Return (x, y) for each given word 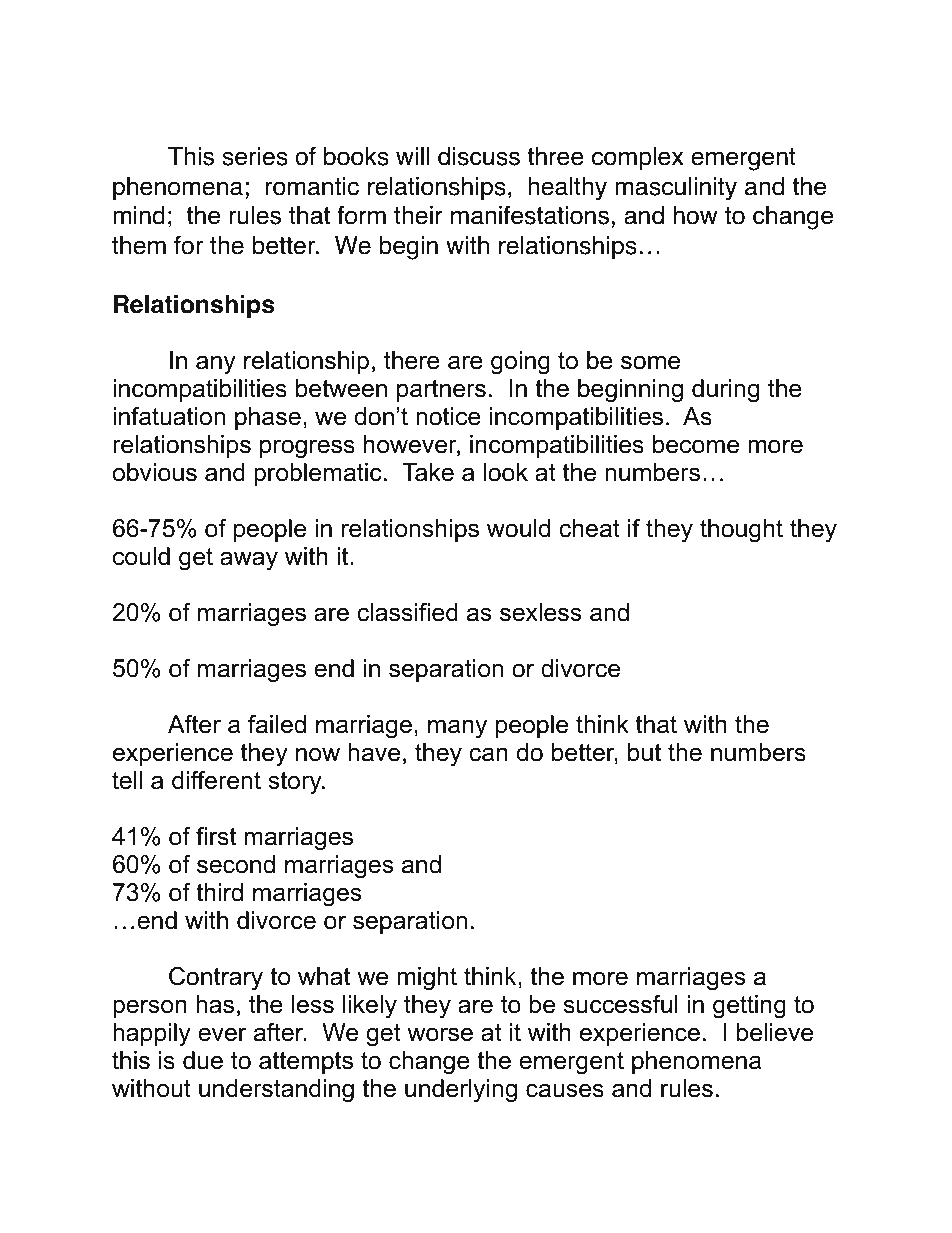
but (644, 752)
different (216, 780)
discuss (479, 156)
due (203, 1060)
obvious (155, 472)
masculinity (676, 189)
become (696, 444)
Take (428, 472)
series (255, 156)
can (488, 755)
